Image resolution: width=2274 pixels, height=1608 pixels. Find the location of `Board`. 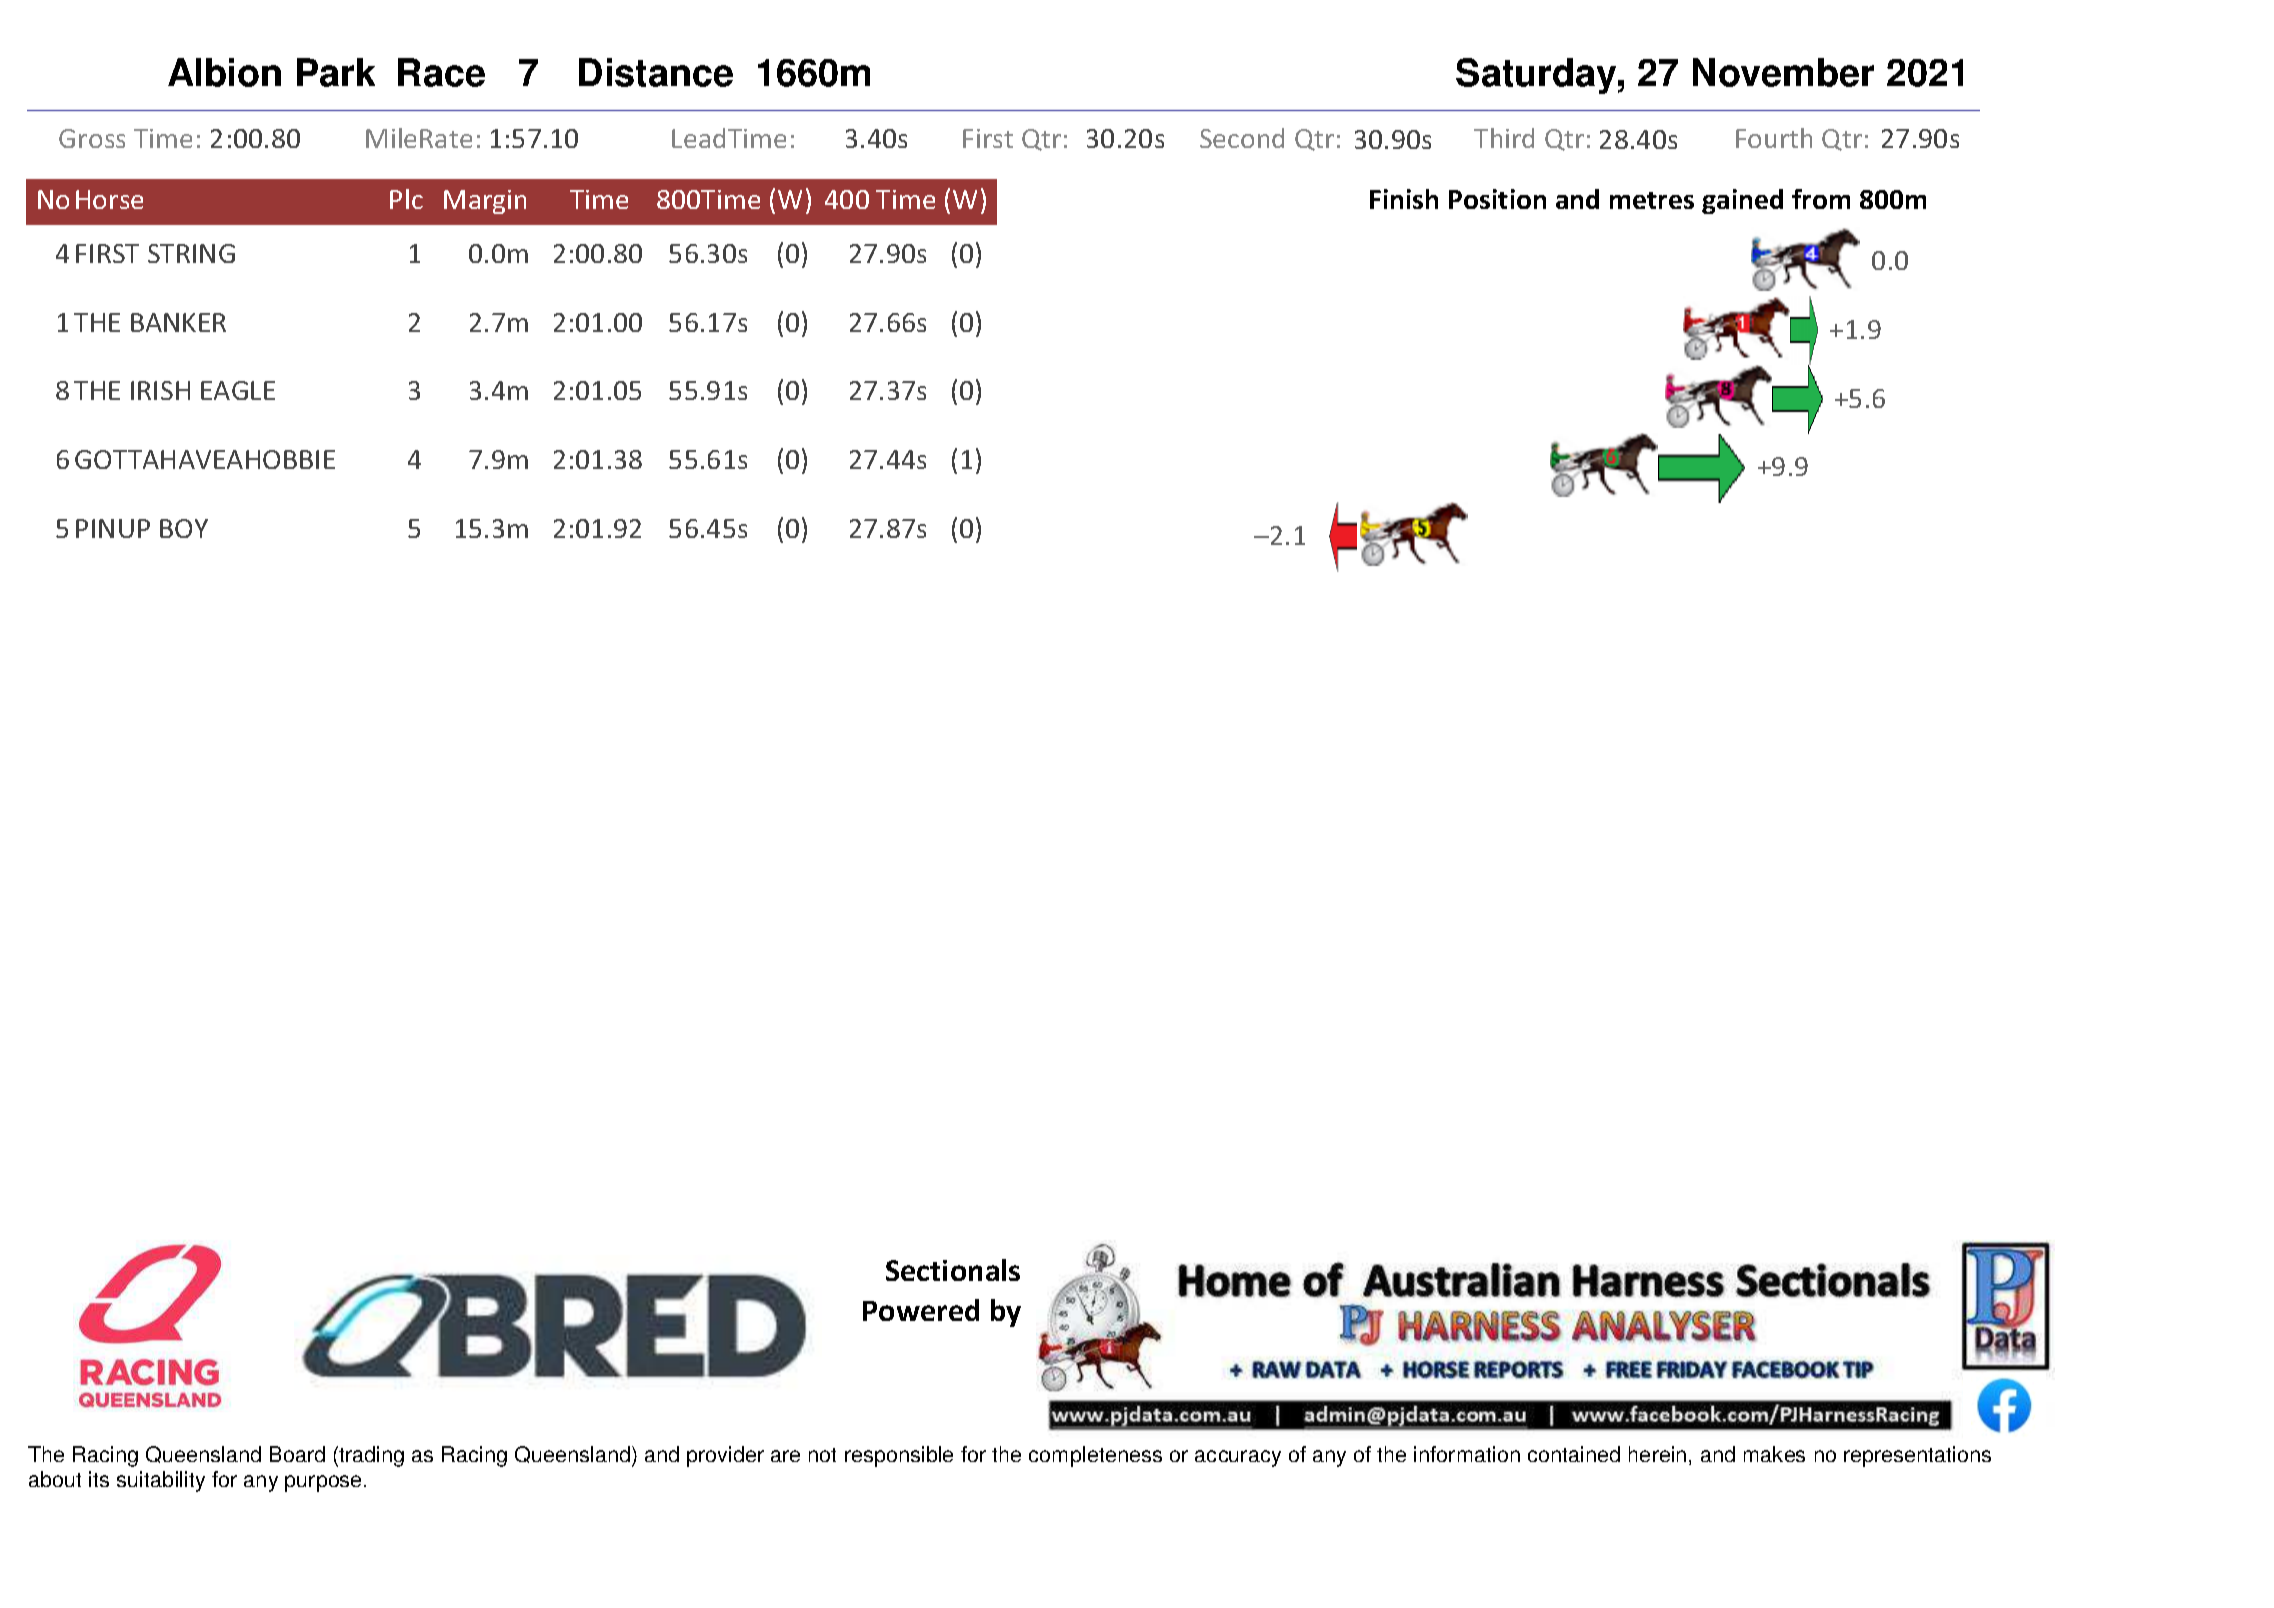

Board is located at coordinates (297, 1454).
